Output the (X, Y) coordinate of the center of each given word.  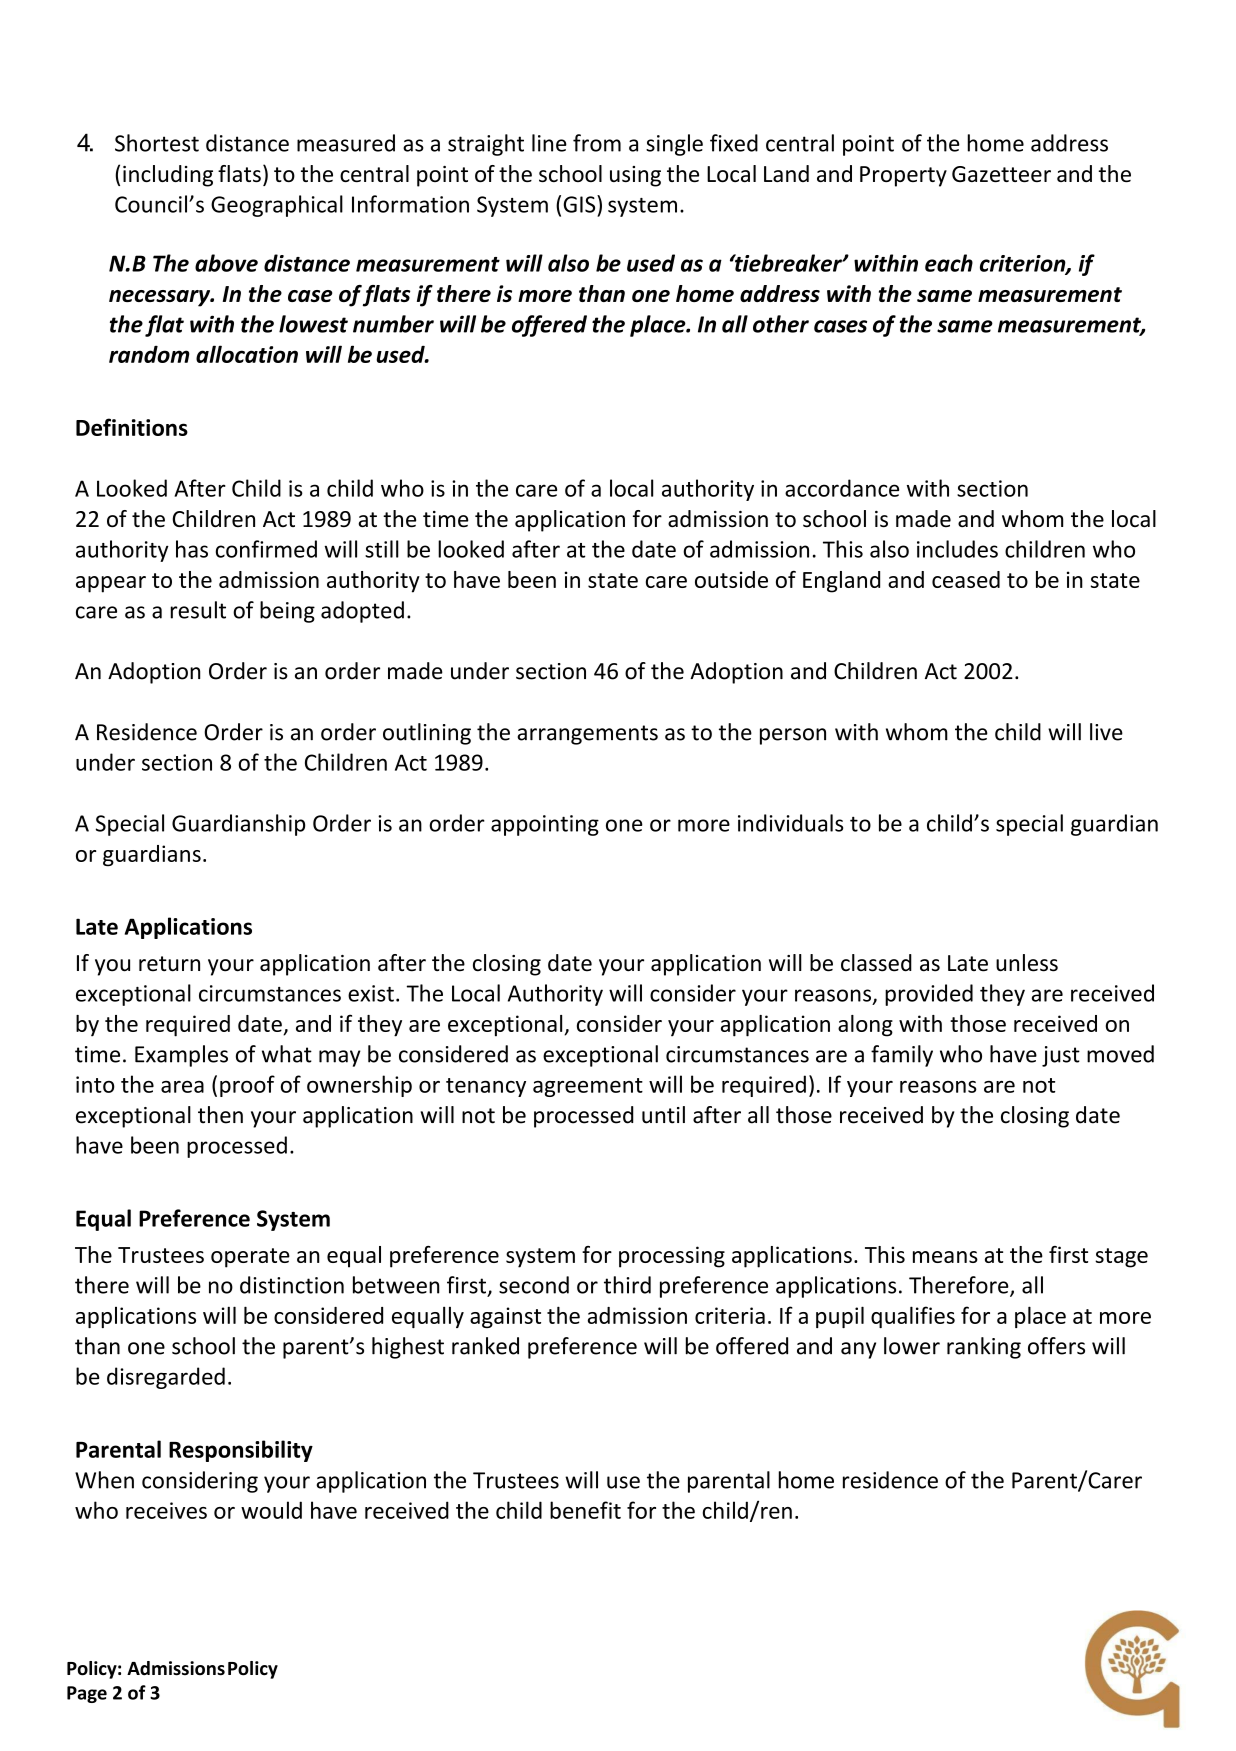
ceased (966, 579)
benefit (585, 1510)
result (198, 610)
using (635, 176)
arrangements (587, 735)
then (220, 1115)
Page (87, 1694)
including (168, 176)
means (945, 1257)
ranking (984, 1348)
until (663, 1115)
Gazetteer (1001, 174)
